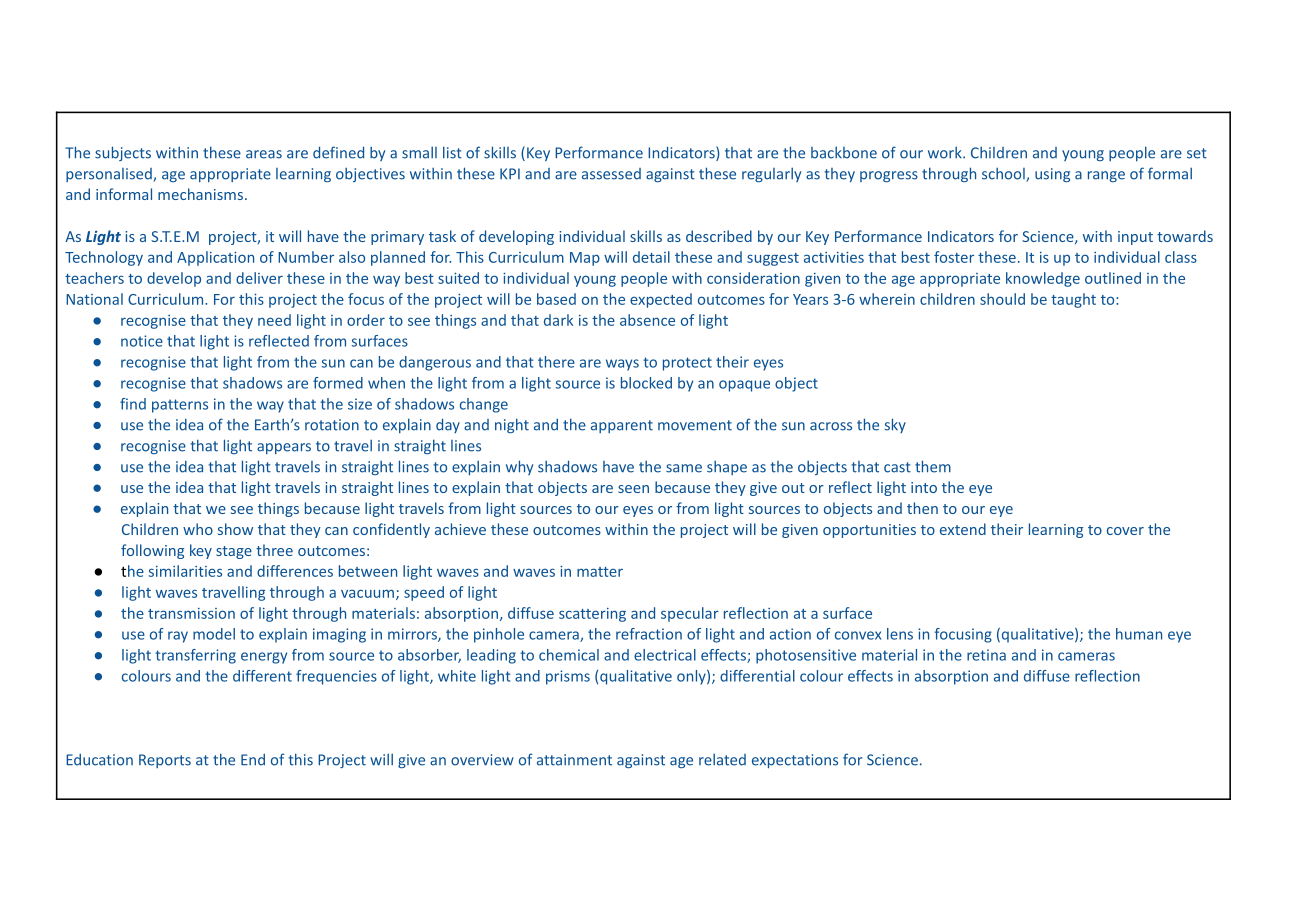 The image size is (1307, 924). Describe the element at coordinates (611, 174) in the document. I see `assessed` at that location.
